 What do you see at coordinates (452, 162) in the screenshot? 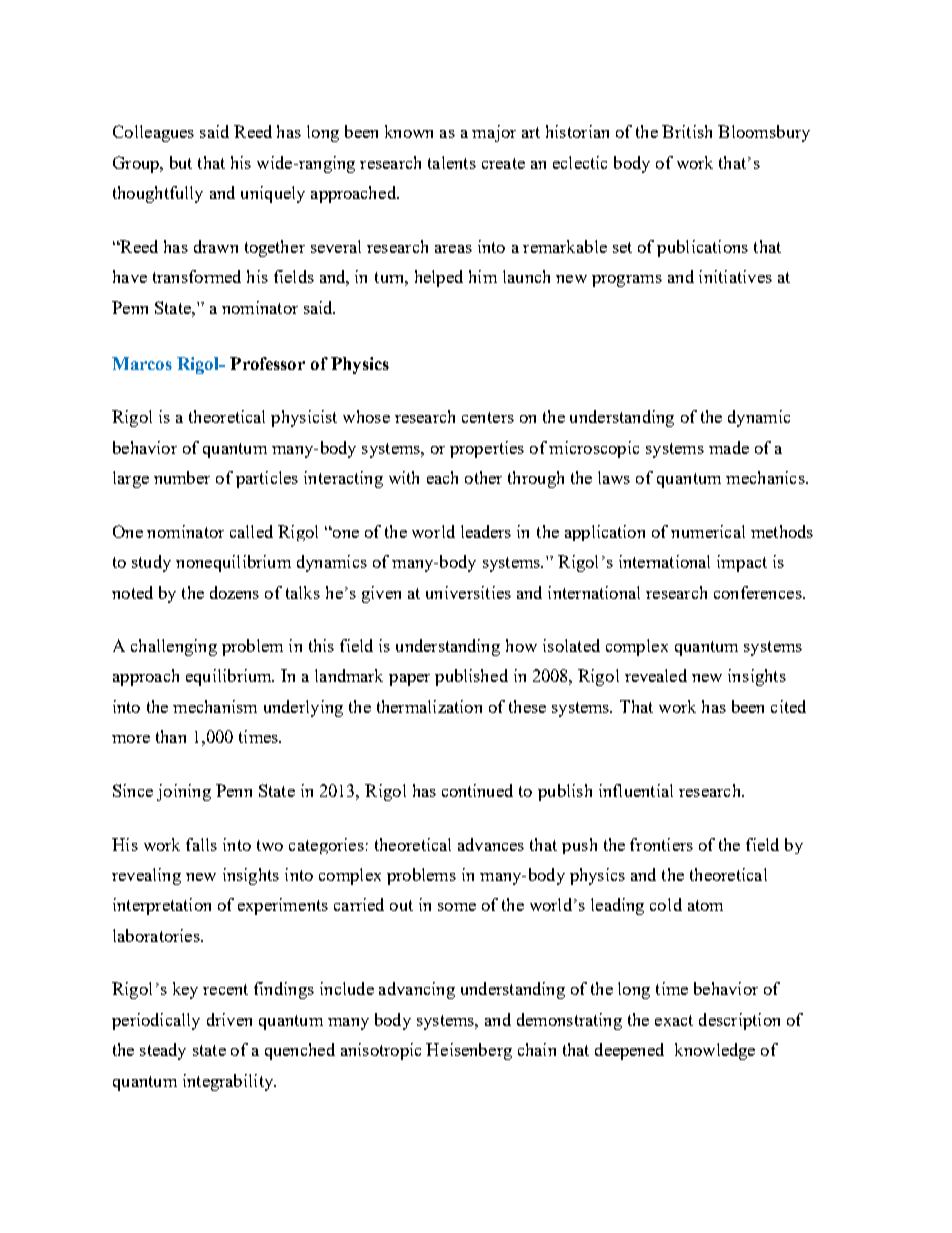
I see `talents` at bounding box center [452, 162].
